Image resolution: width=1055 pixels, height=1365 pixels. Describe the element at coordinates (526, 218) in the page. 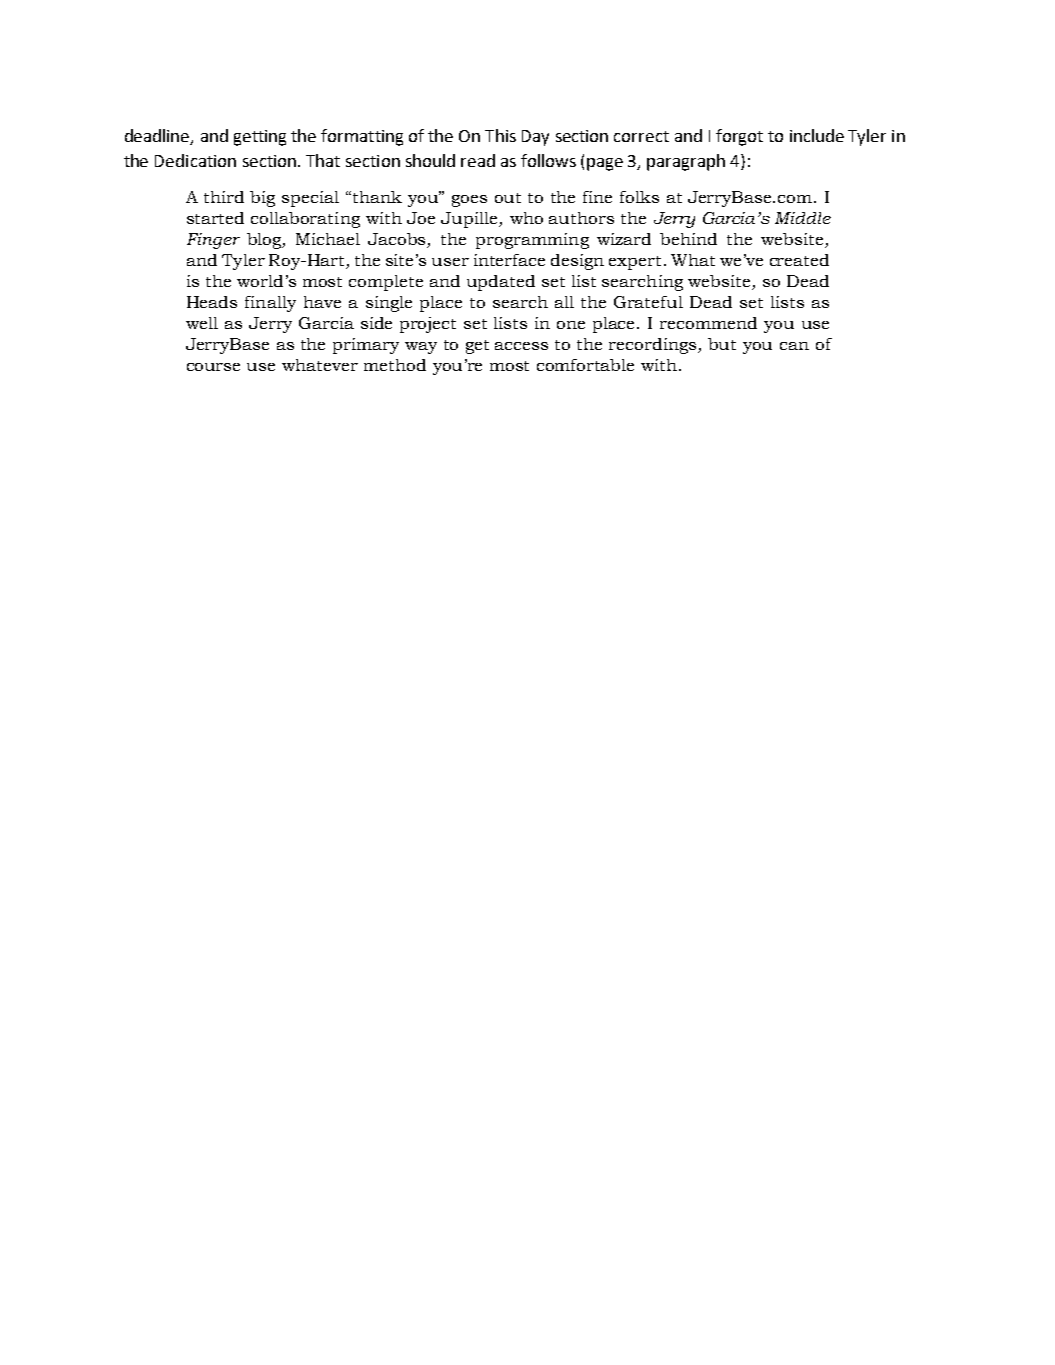

I see `who` at that location.
